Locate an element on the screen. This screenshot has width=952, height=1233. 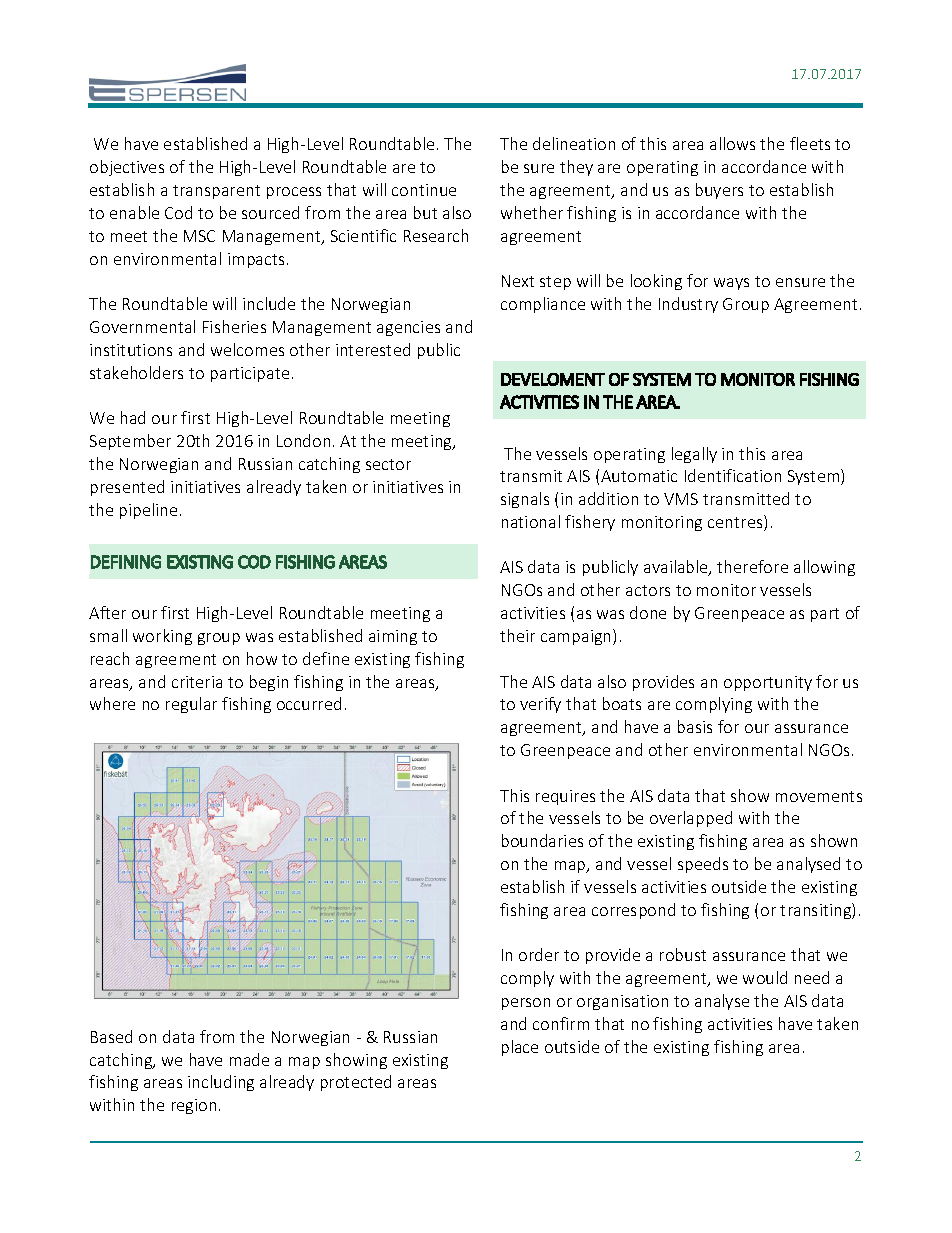
place is located at coordinates (520, 1048).
